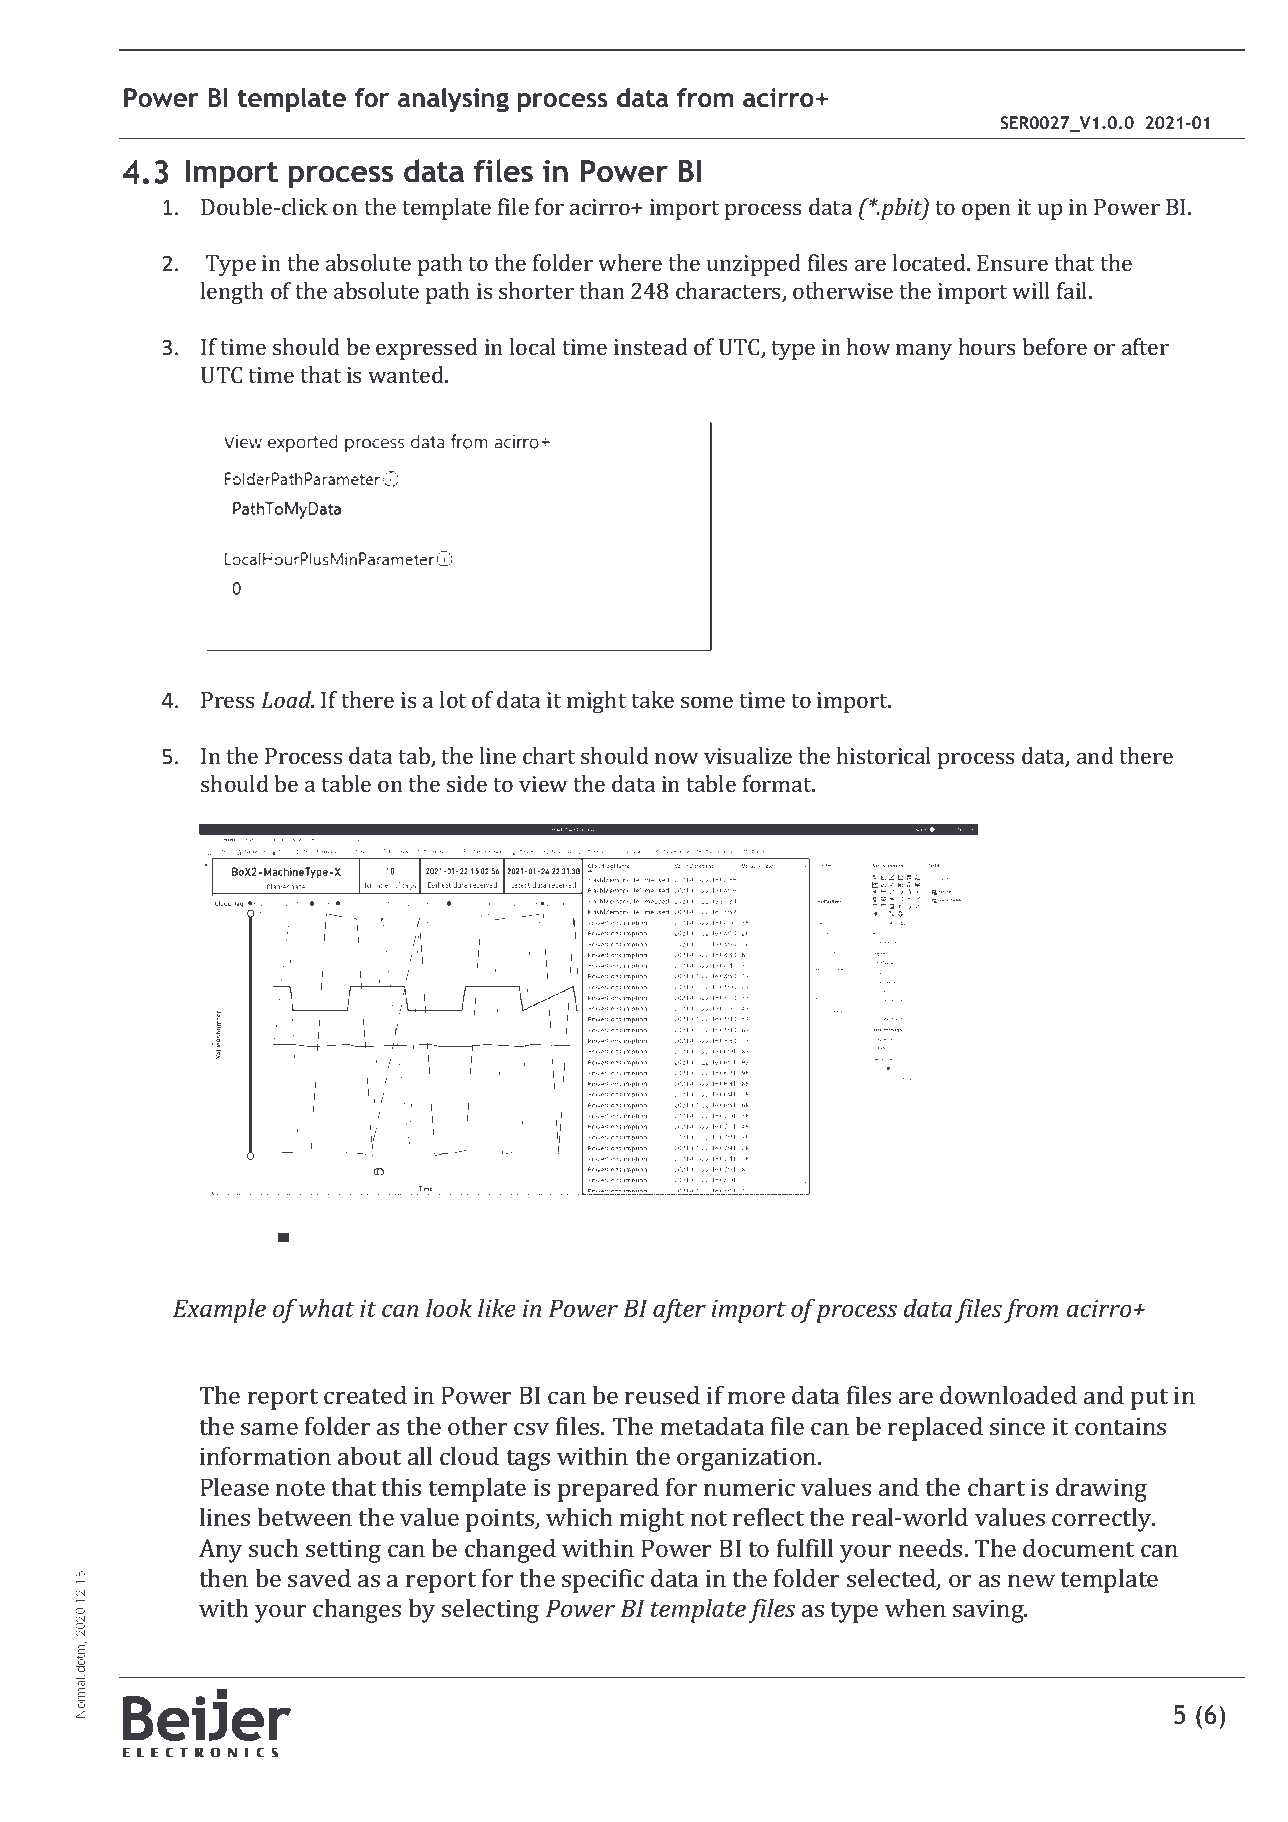 This image has height=1822, width=1288. What do you see at coordinates (603, 1581) in the image?
I see `specific` at bounding box center [603, 1581].
